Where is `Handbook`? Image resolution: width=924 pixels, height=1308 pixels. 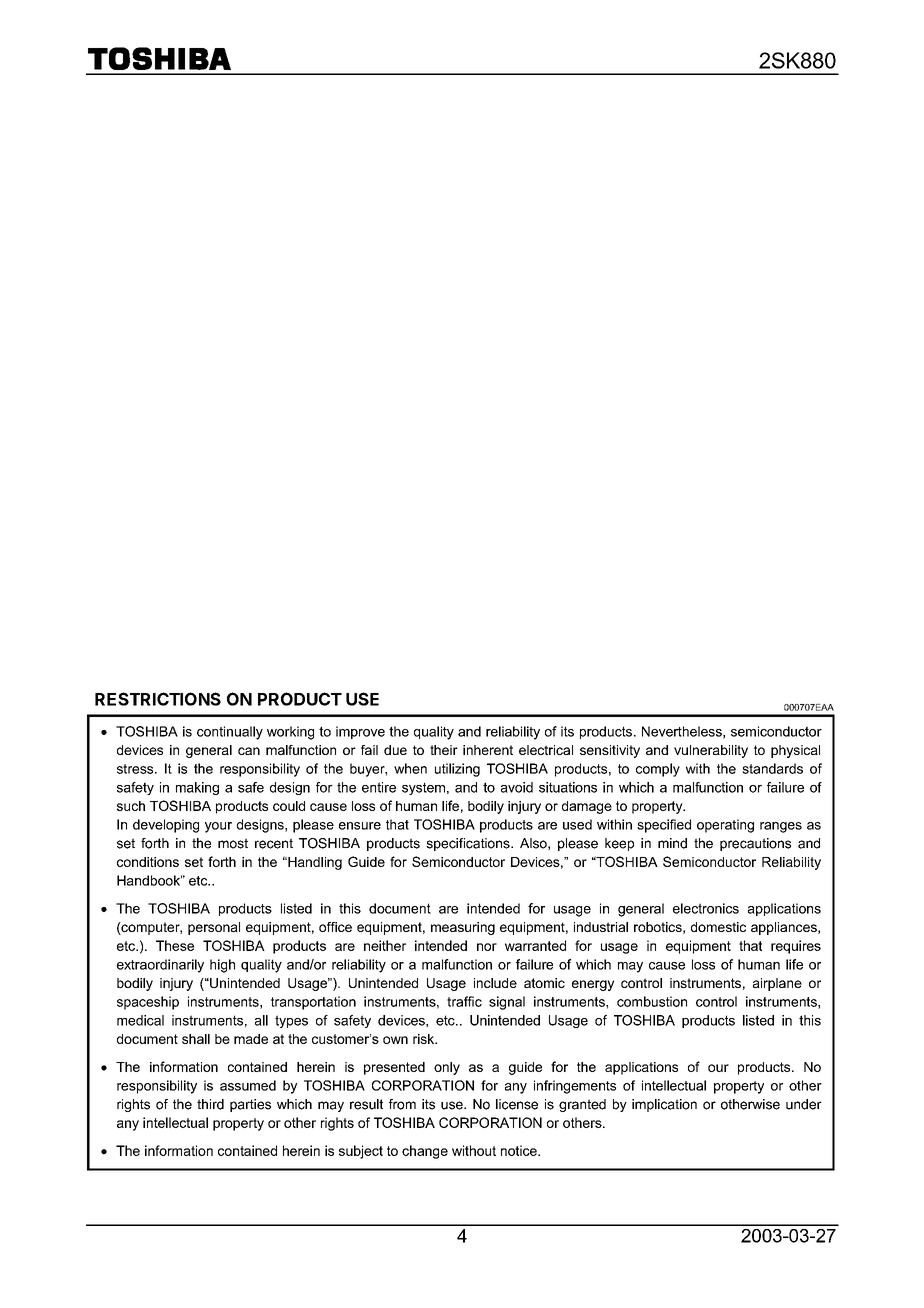 Handbook is located at coordinates (149, 880).
